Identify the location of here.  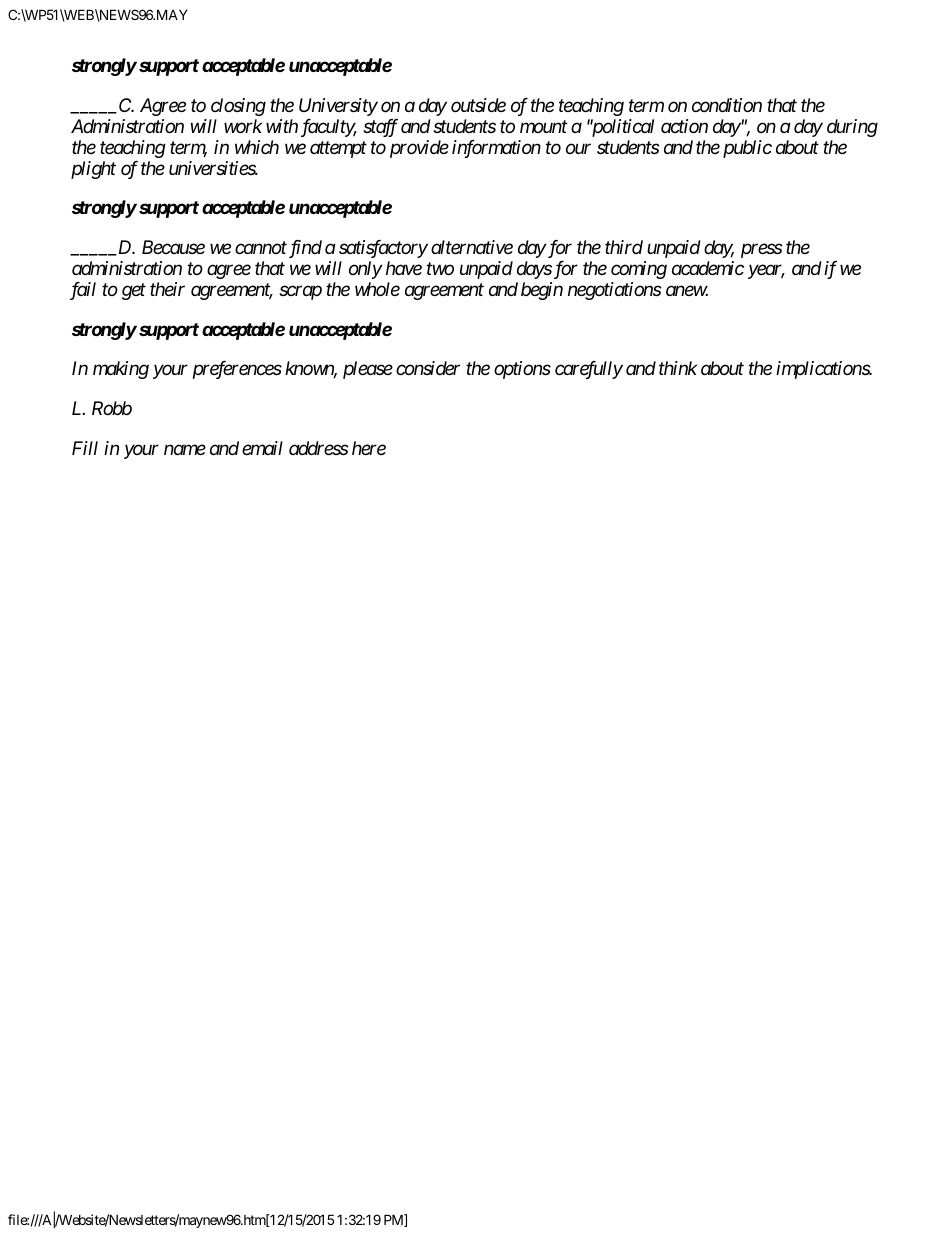
(369, 448).
